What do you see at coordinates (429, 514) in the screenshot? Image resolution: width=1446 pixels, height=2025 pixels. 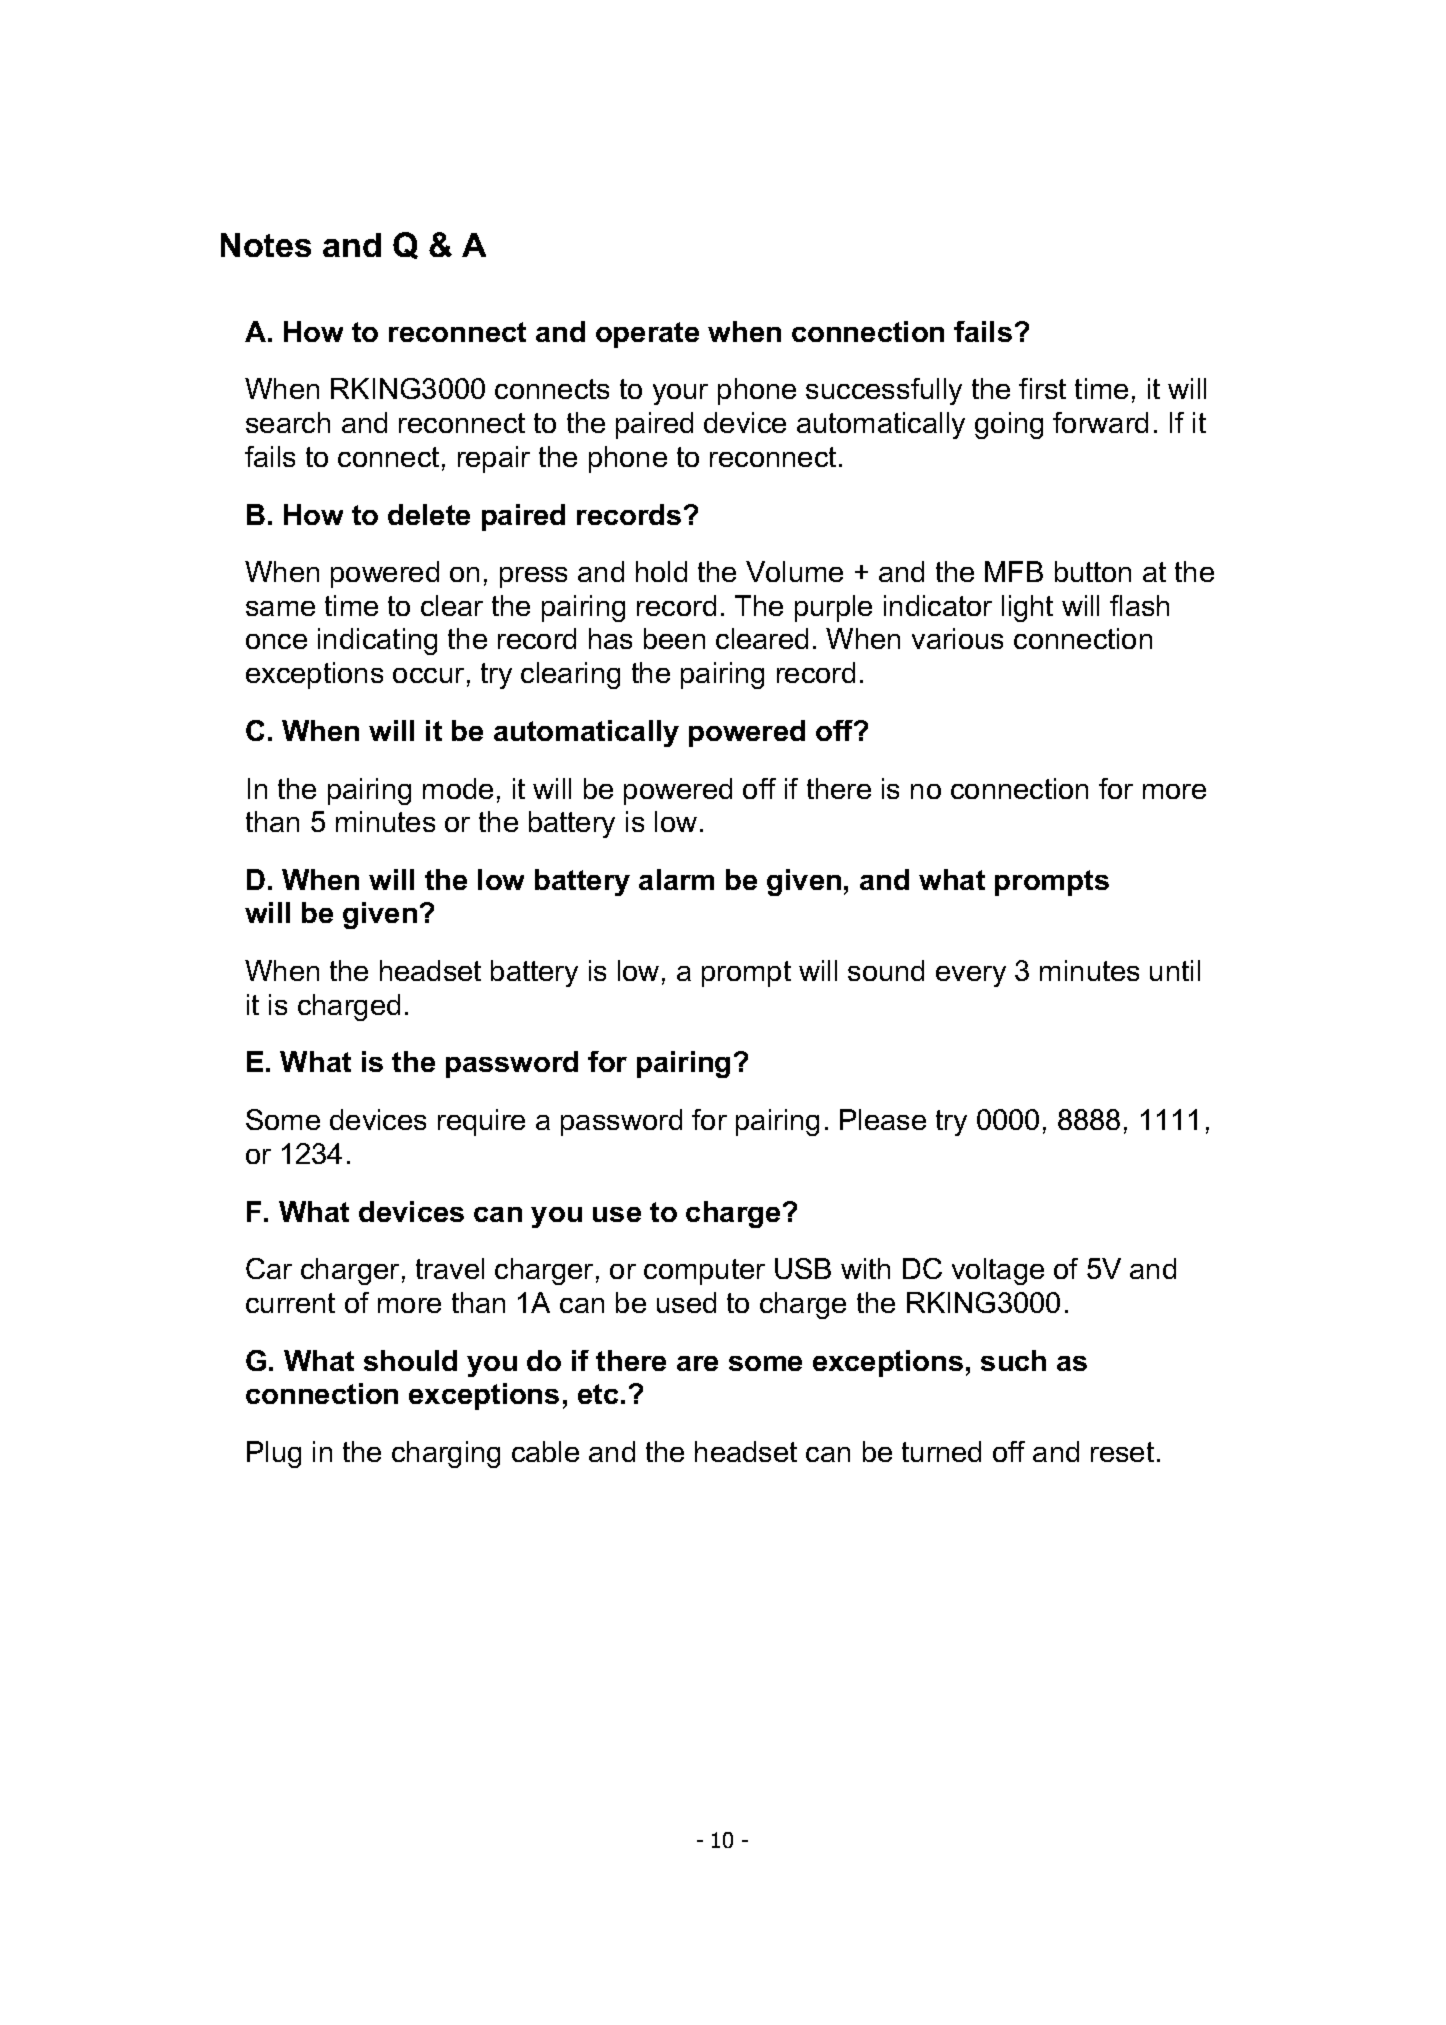 I see `delete` at bounding box center [429, 514].
